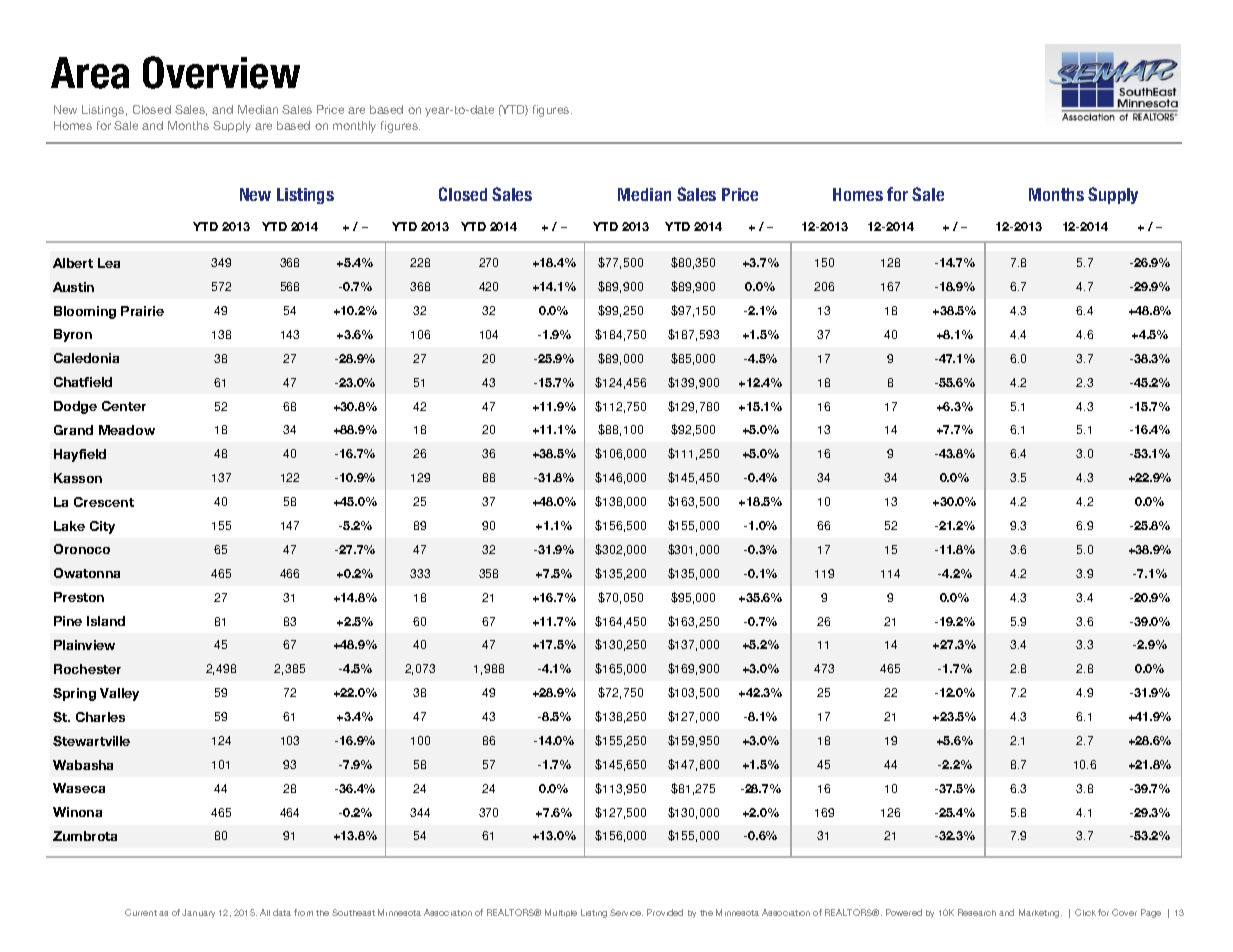  I want to click on Marketing, so click(1040, 913).
